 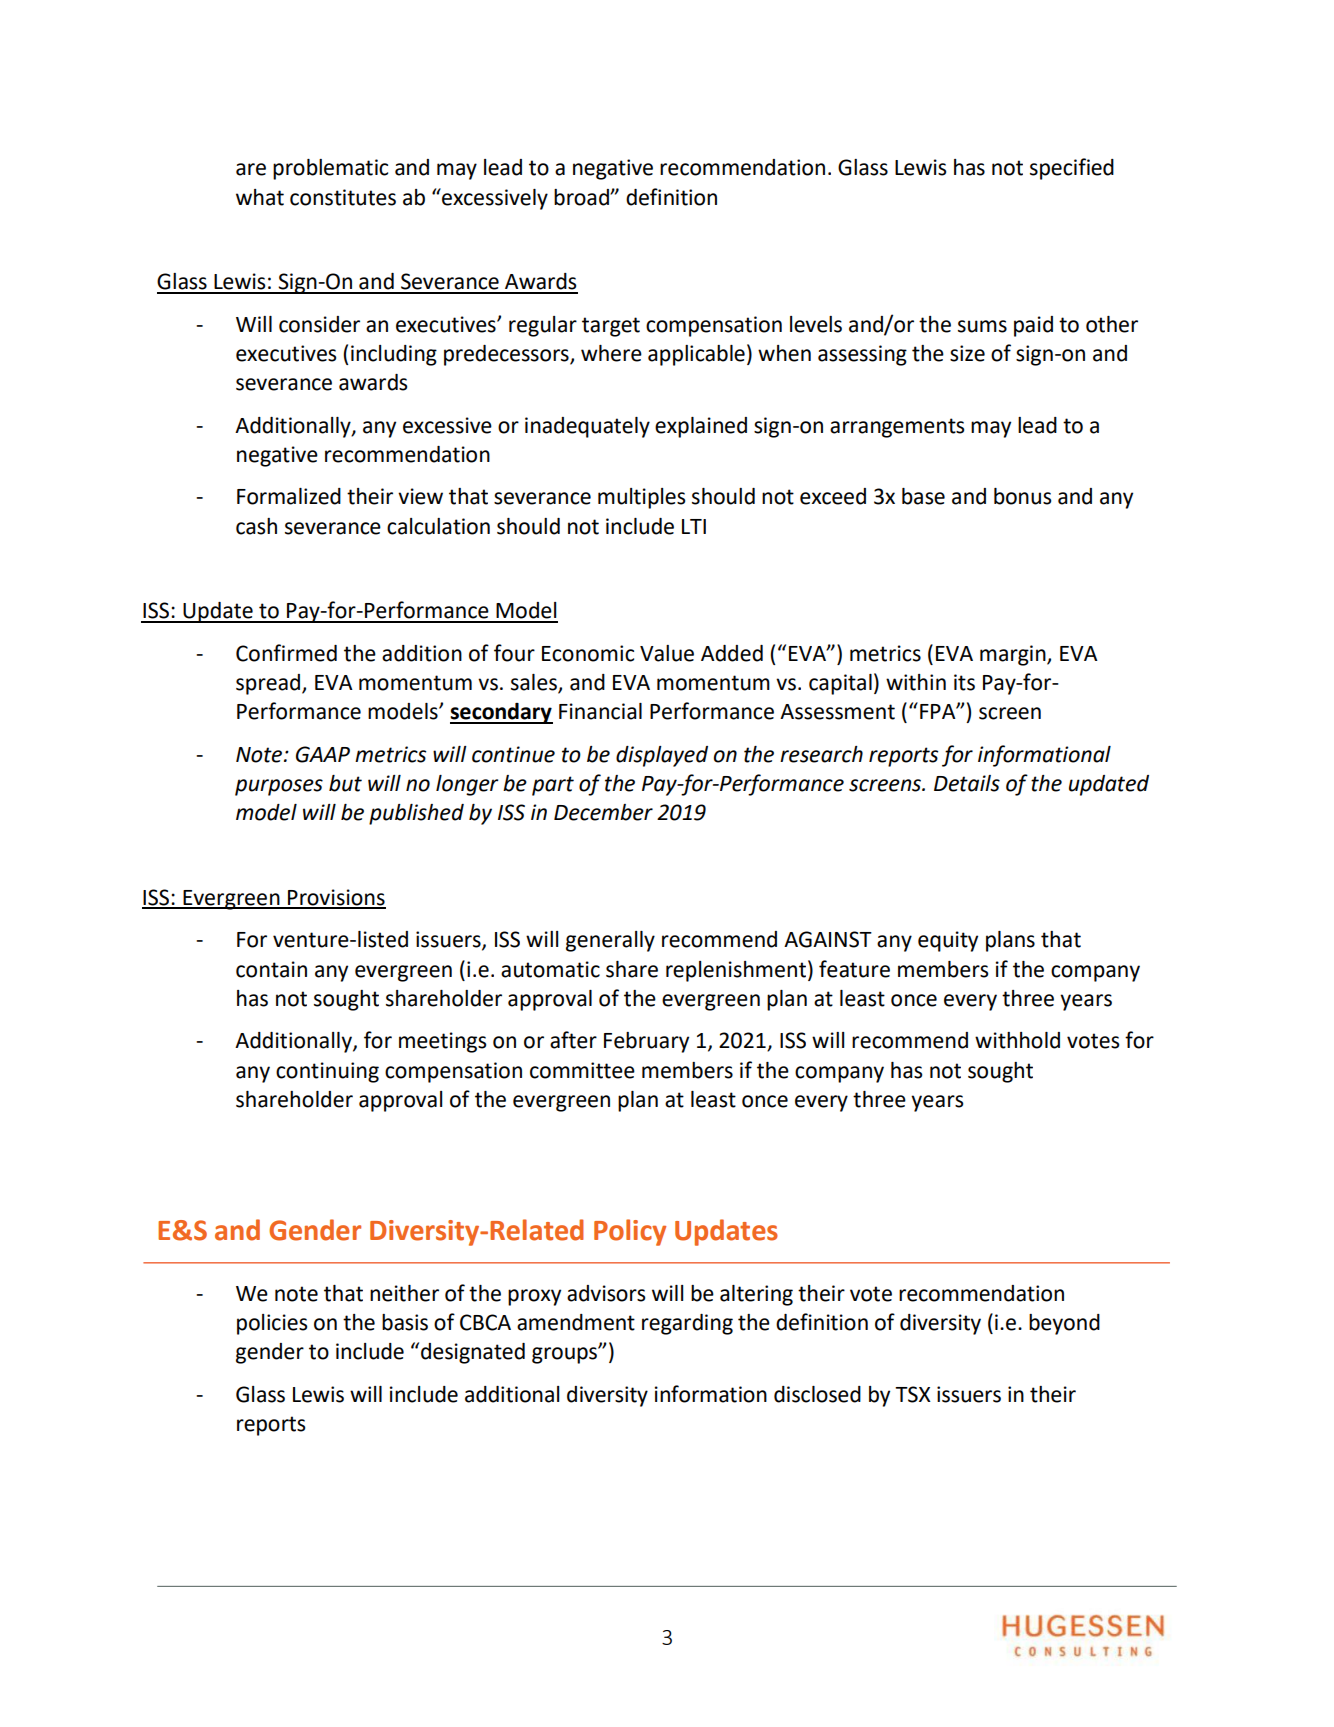 I want to click on regarding, so click(x=687, y=1324).
